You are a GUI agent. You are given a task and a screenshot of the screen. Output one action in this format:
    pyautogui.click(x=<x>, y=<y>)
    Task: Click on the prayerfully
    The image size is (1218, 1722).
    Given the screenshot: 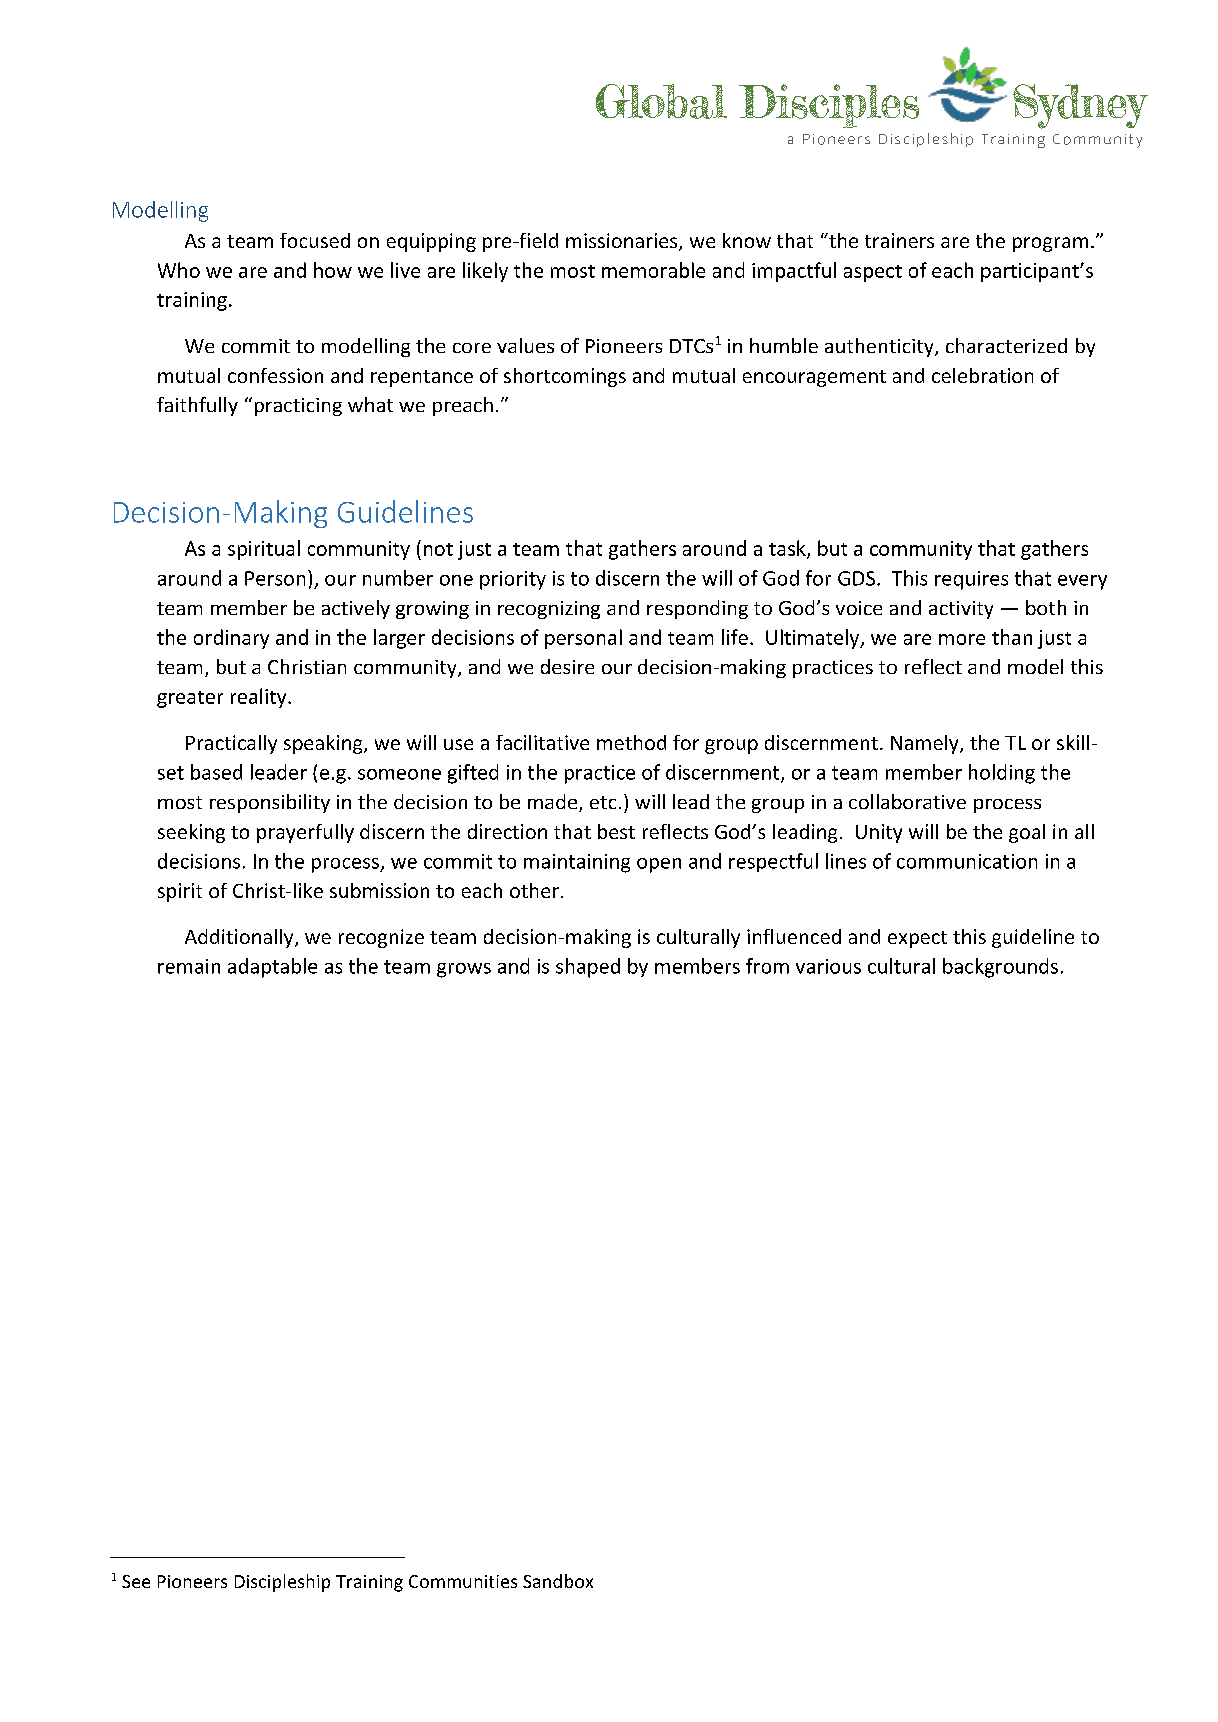 What is the action you would take?
    pyautogui.click(x=305, y=833)
